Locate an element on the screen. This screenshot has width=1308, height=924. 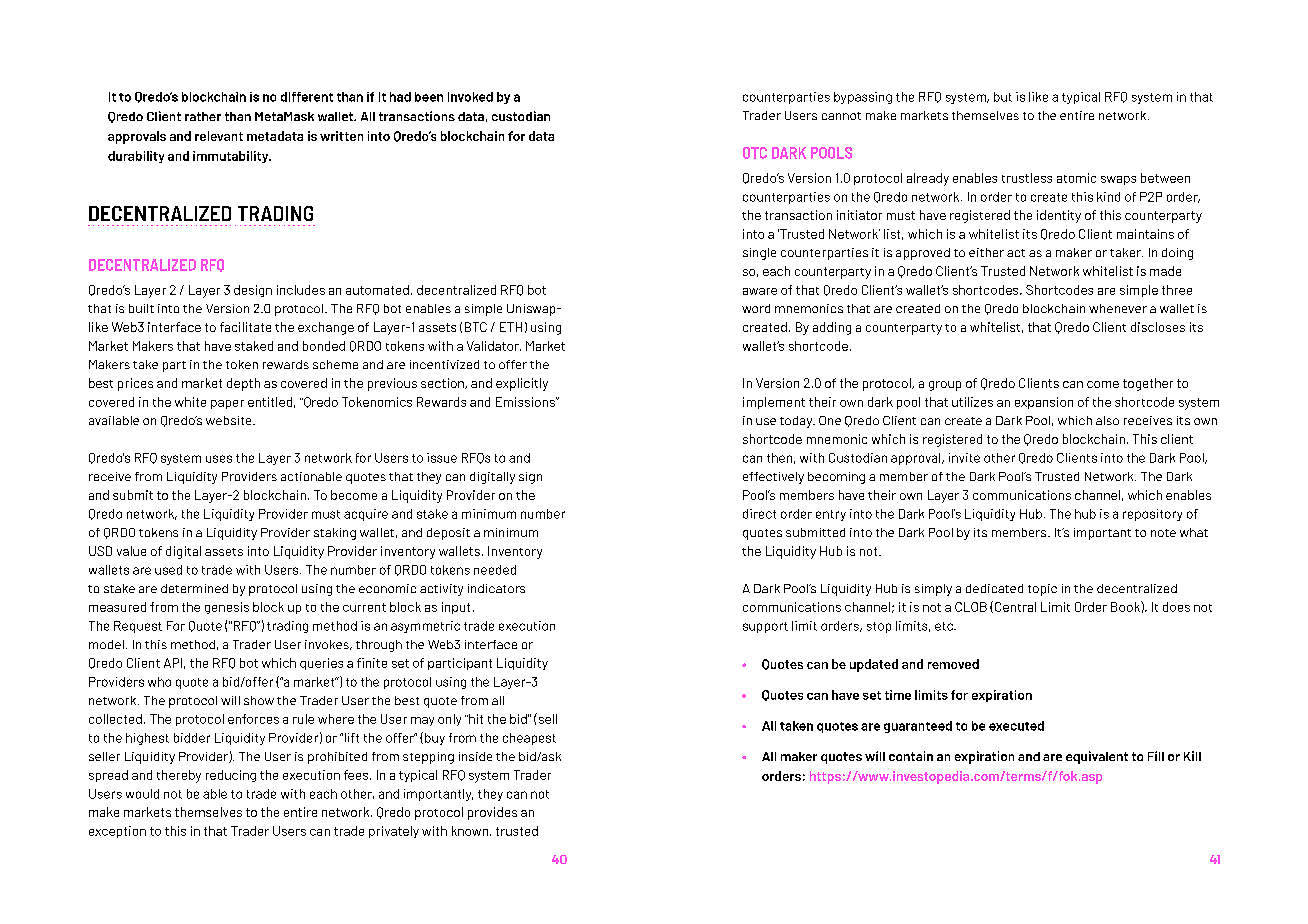
reducing is located at coordinates (231, 776).
